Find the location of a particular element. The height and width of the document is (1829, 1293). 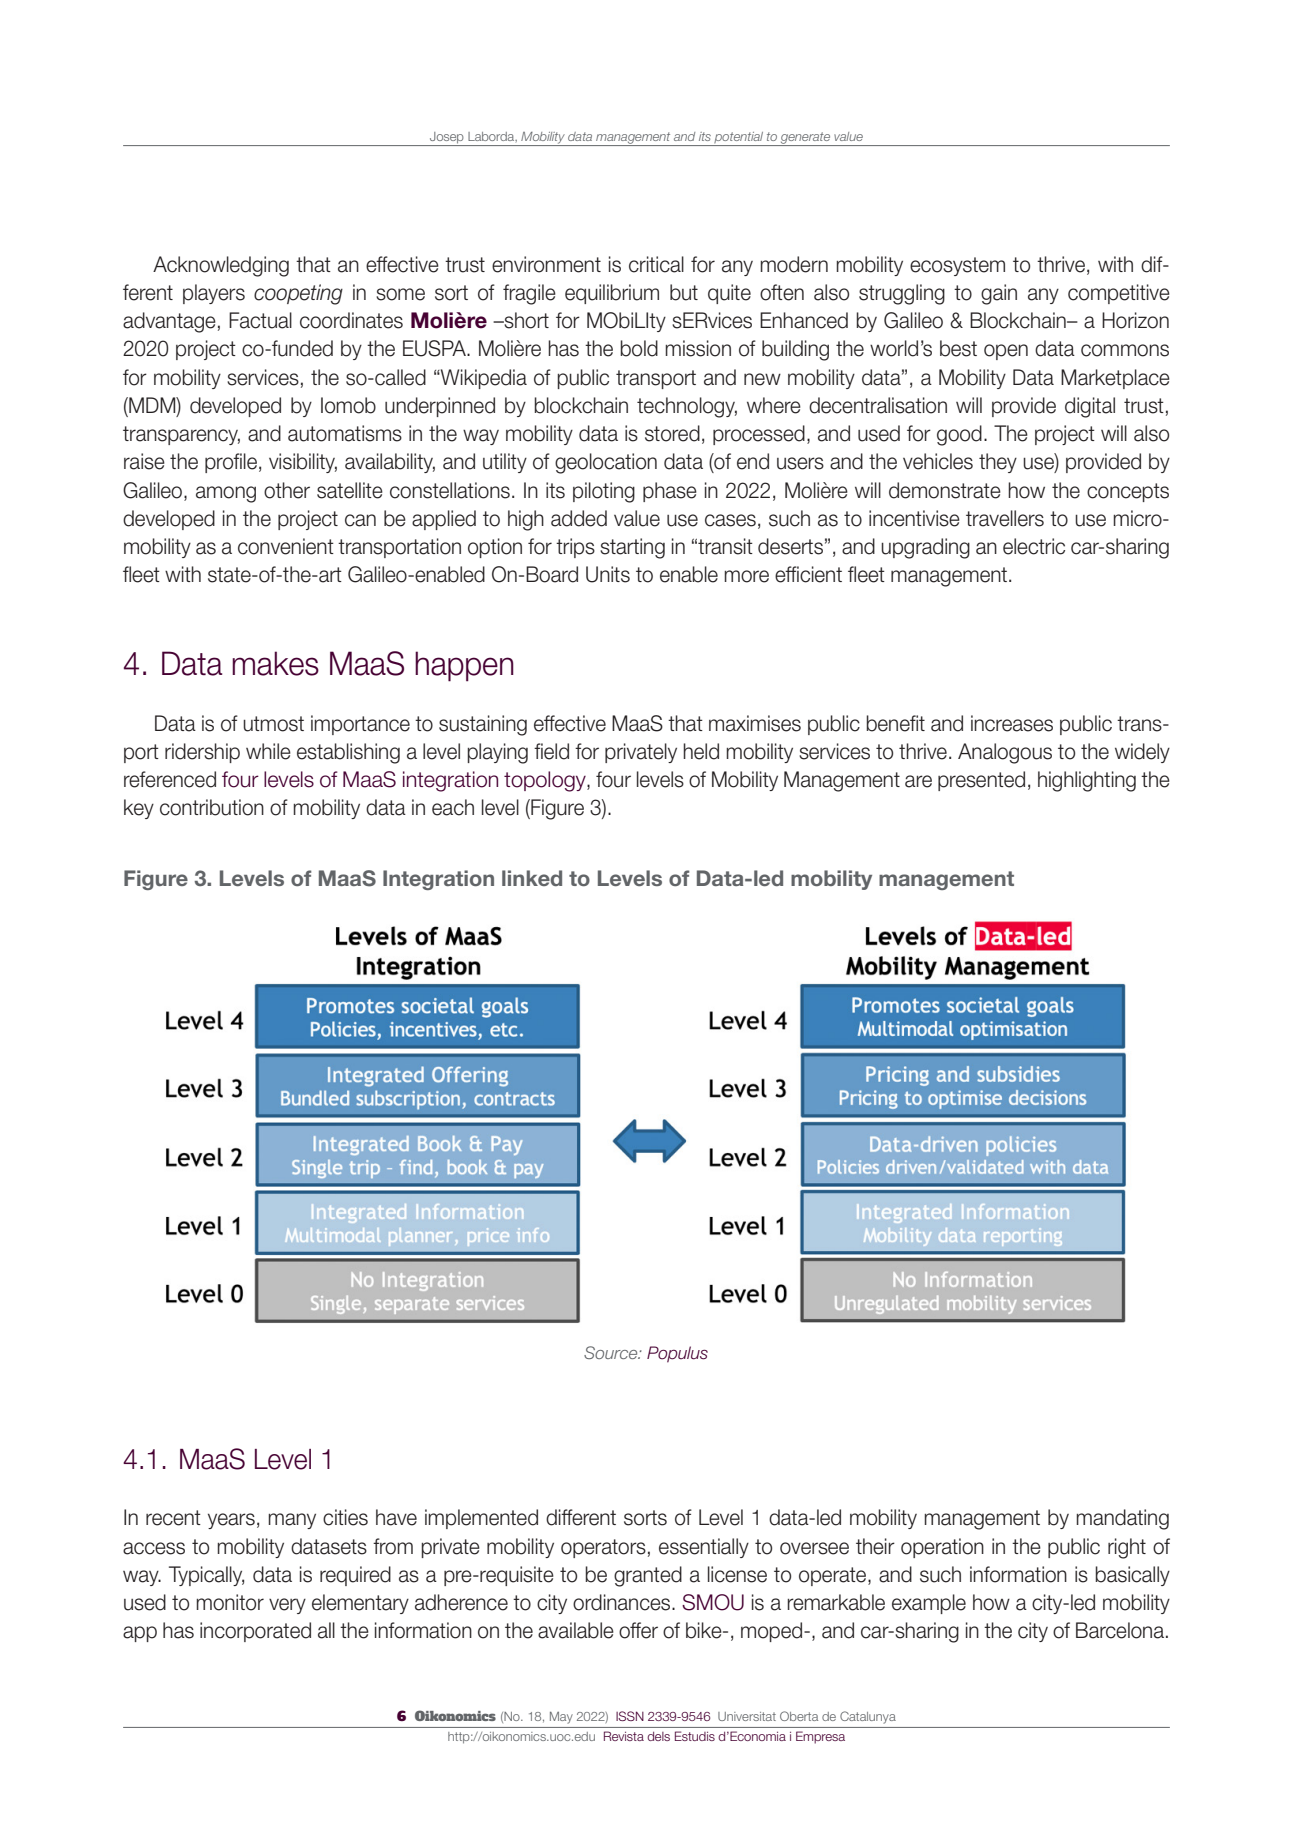

ecosystem is located at coordinates (957, 266).
